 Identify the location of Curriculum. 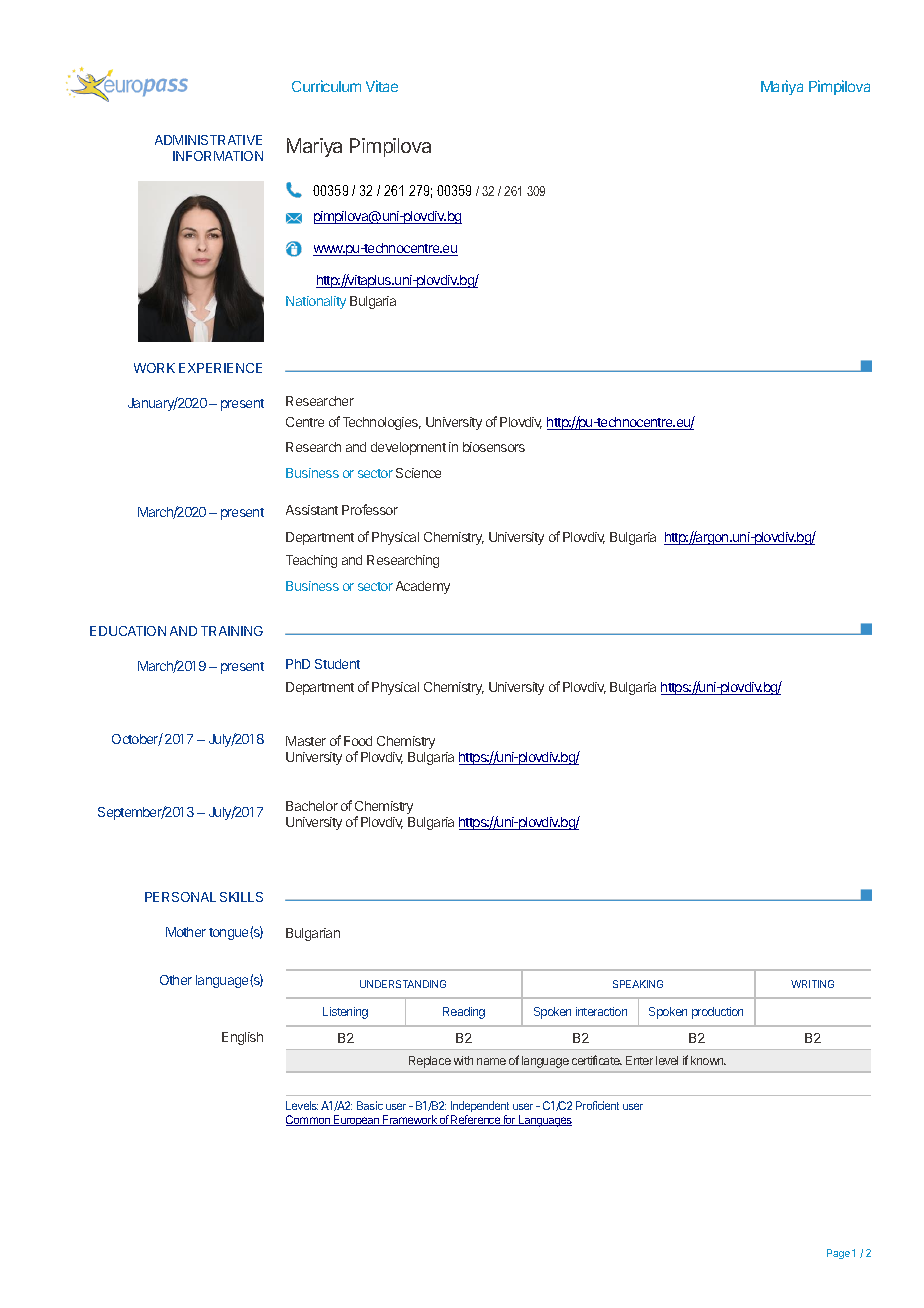
(326, 86).
